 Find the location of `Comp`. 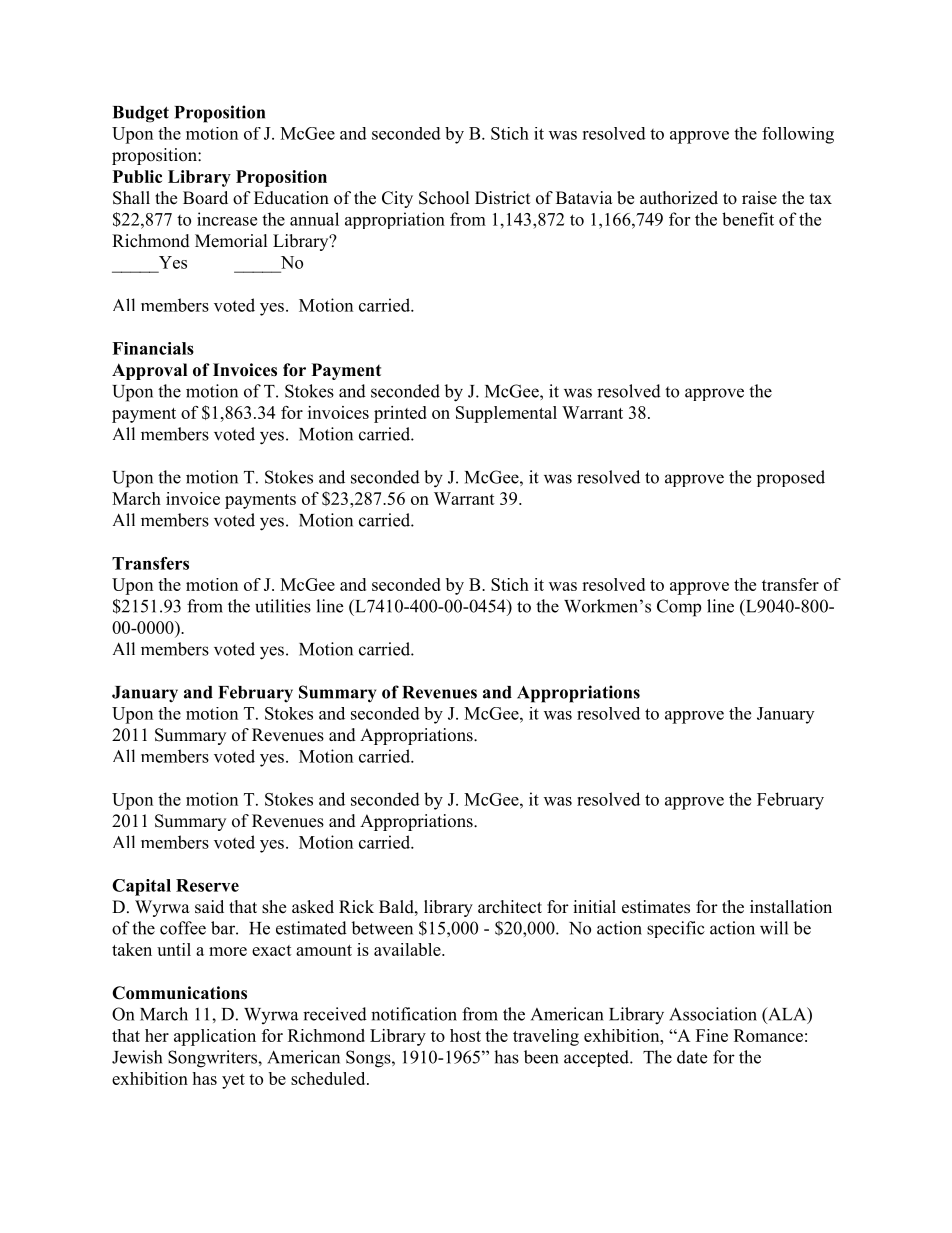

Comp is located at coordinates (679, 608).
